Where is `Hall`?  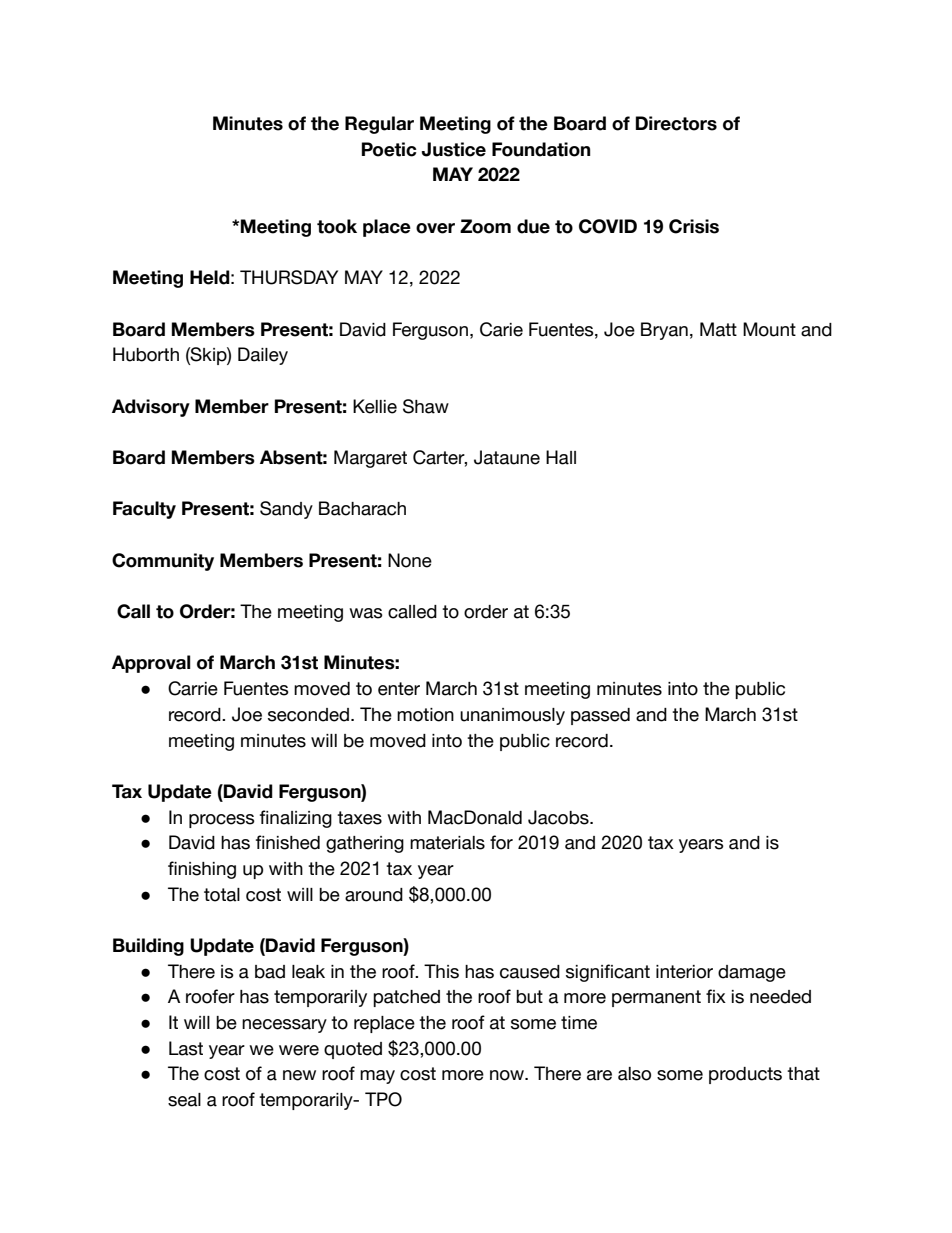 Hall is located at coordinates (561, 457).
